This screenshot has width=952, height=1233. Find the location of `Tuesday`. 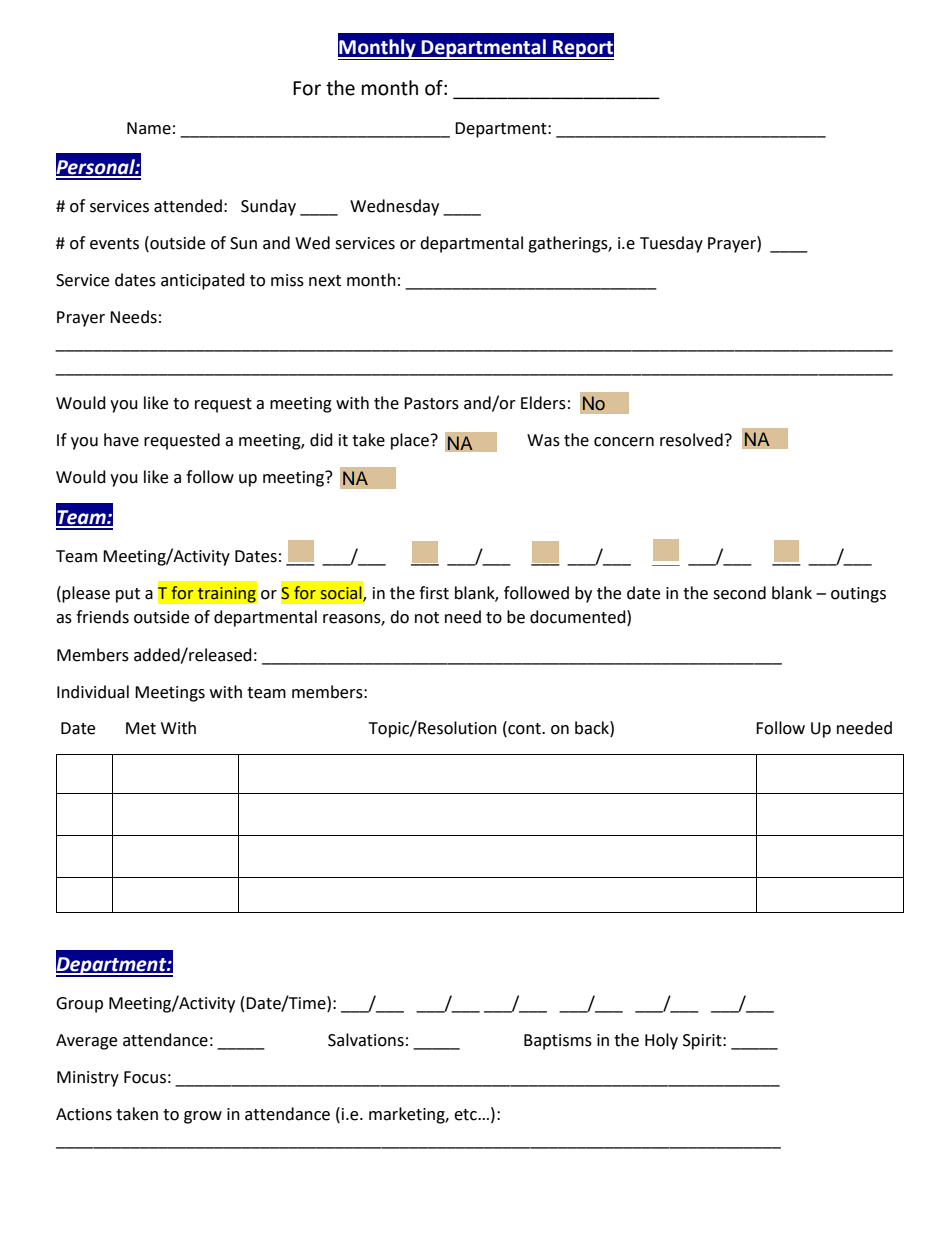

Tuesday is located at coordinates (671, 244).
